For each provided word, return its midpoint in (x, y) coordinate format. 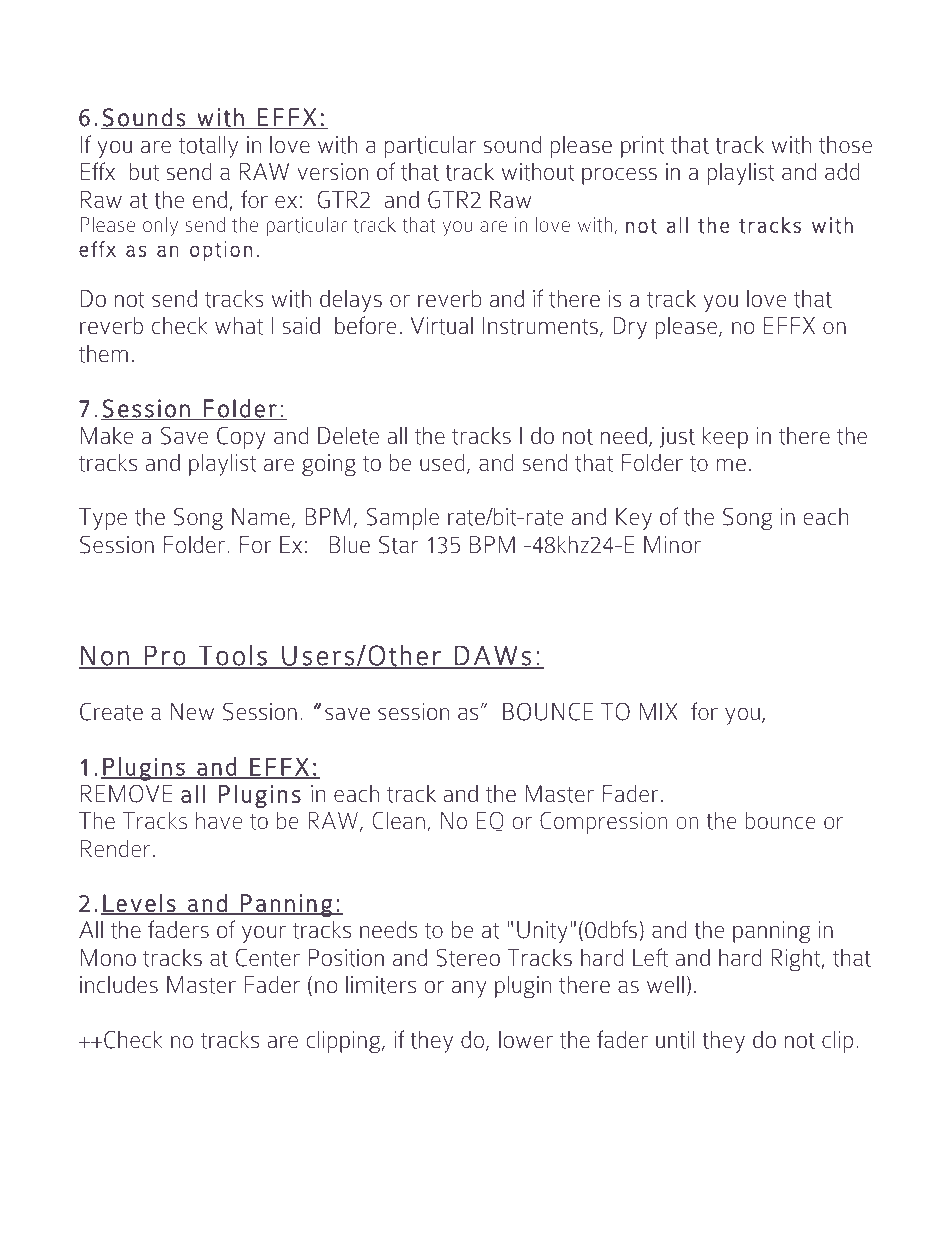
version (332, 172)
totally (208, 147)
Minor (672, 545)
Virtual (441, 326)
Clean (398, 821)
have (219, 820)
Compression (603, 823)
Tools (233, 656)
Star (398, 545)
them (103, 354)
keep (725, 438)
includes (119, 985)
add (842, 172)
